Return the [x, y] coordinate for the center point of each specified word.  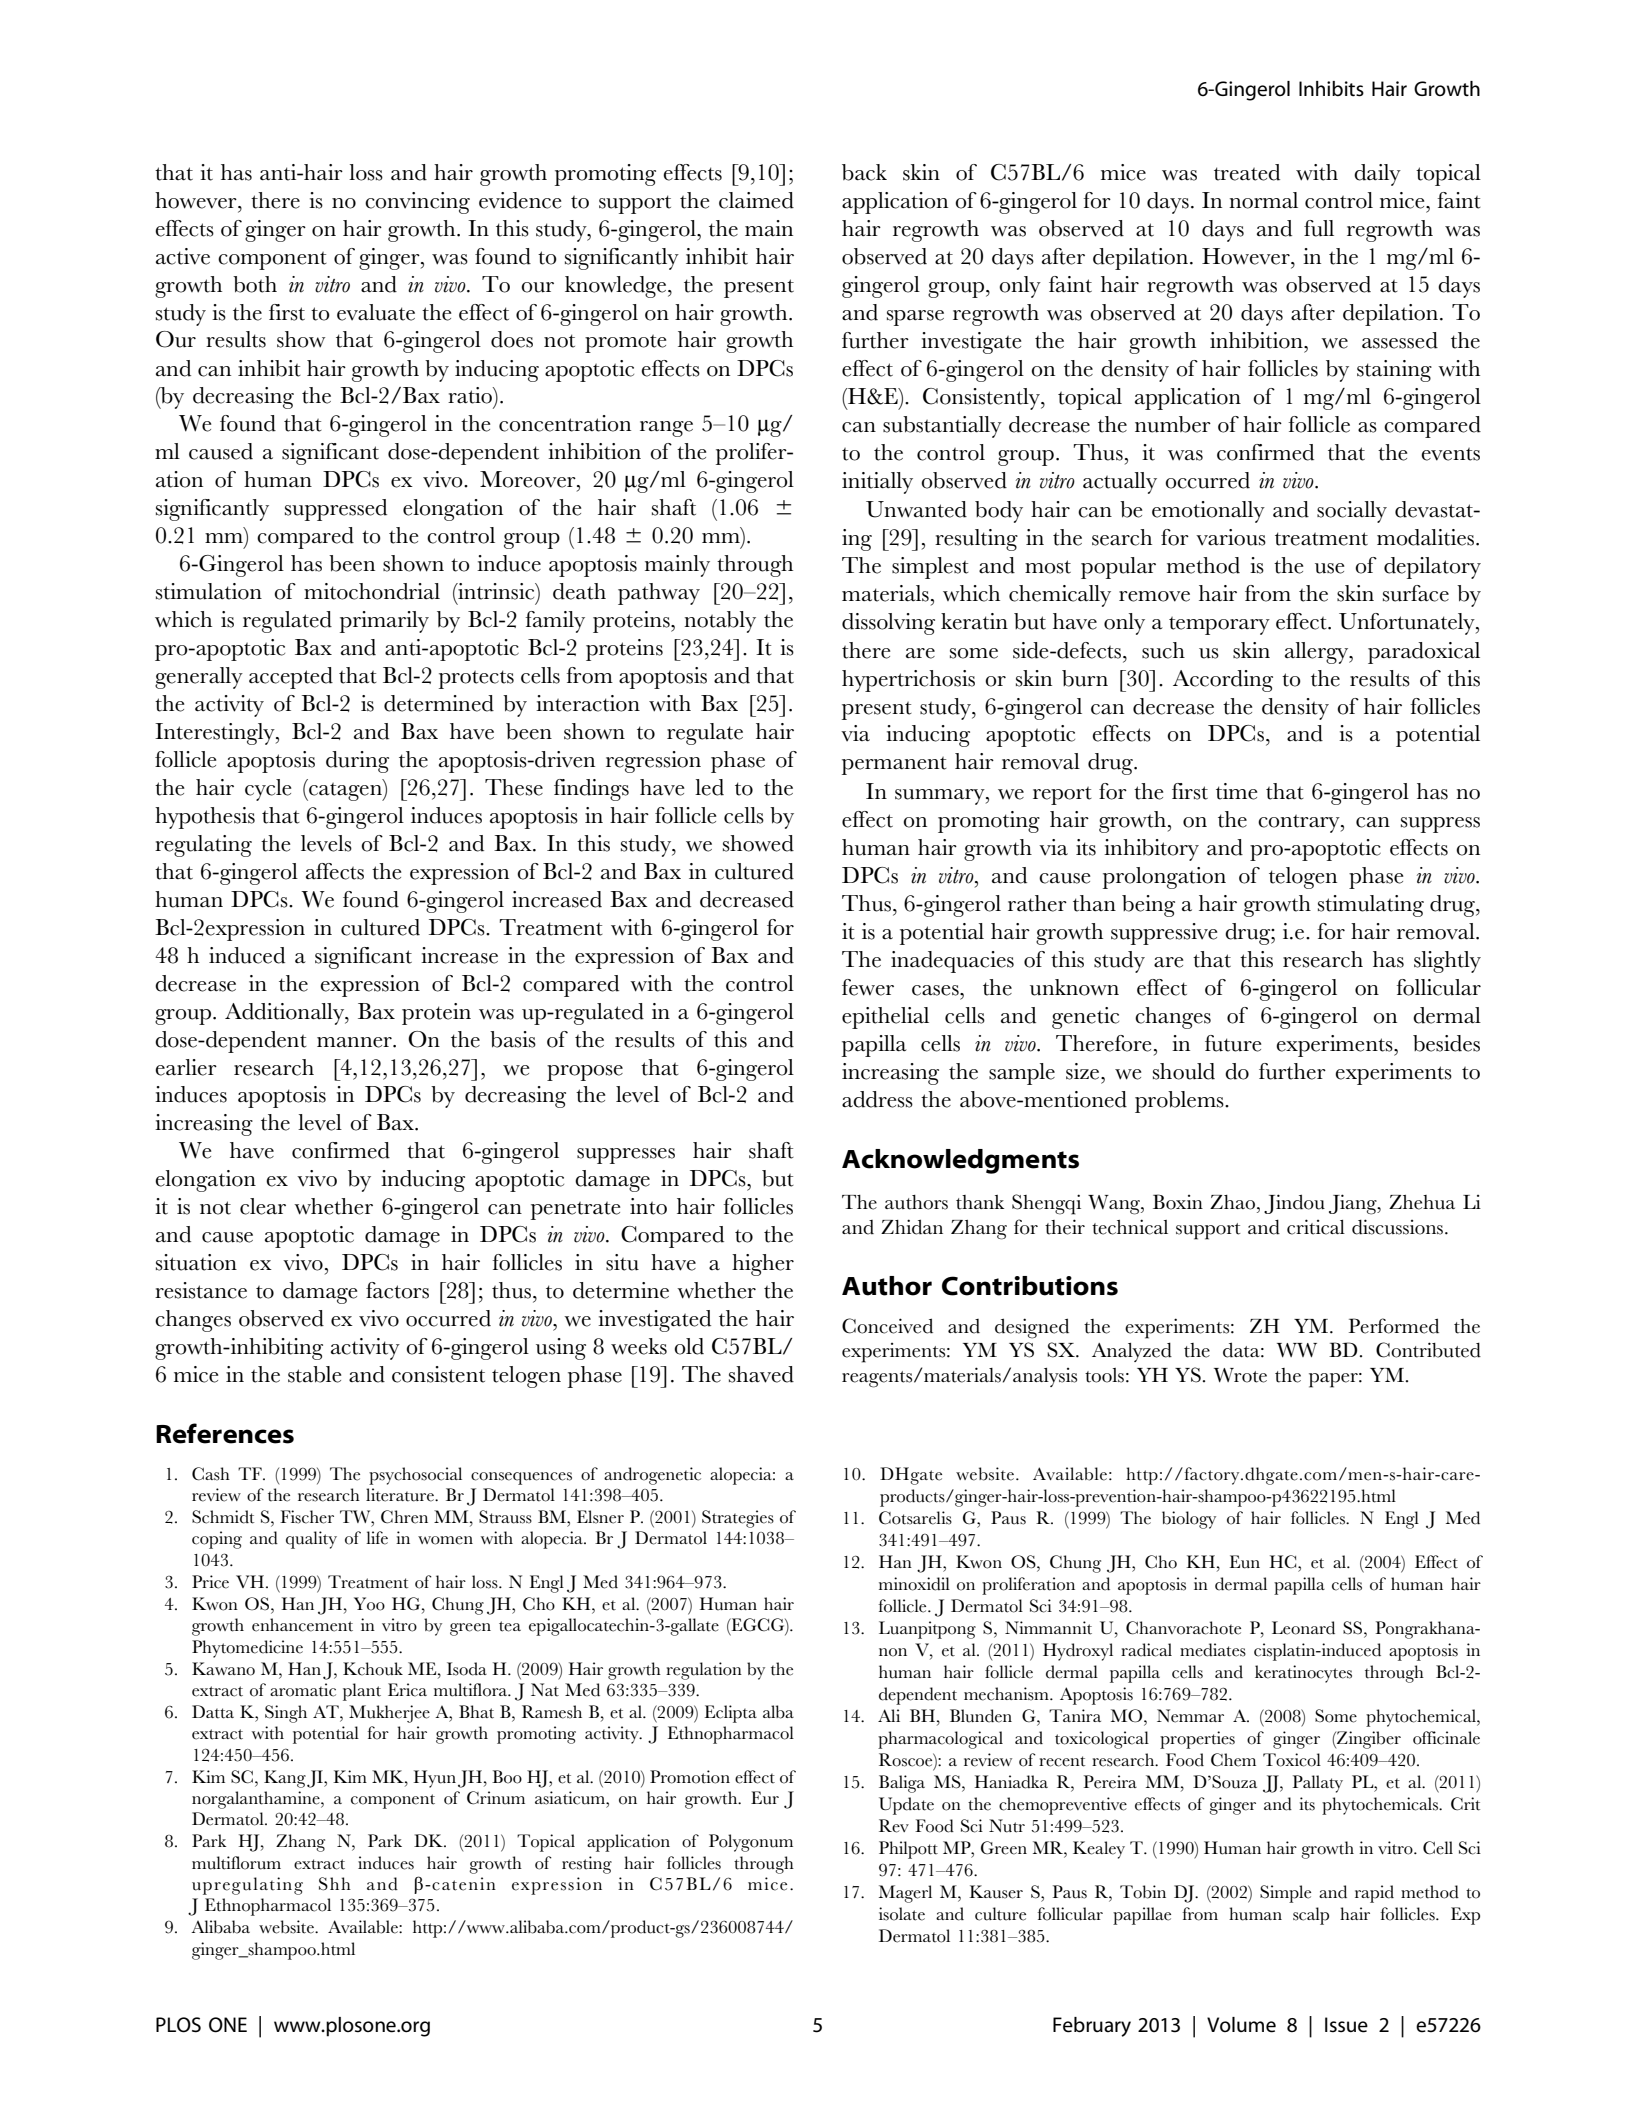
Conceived [887, 1326]
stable [314, 1374]
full [1319, 228]
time [1236, 791]
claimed [756, 200]
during [357, 762]
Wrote [1240, 1375]
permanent [894, 766]
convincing [417, 203]
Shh [335, 1884]
